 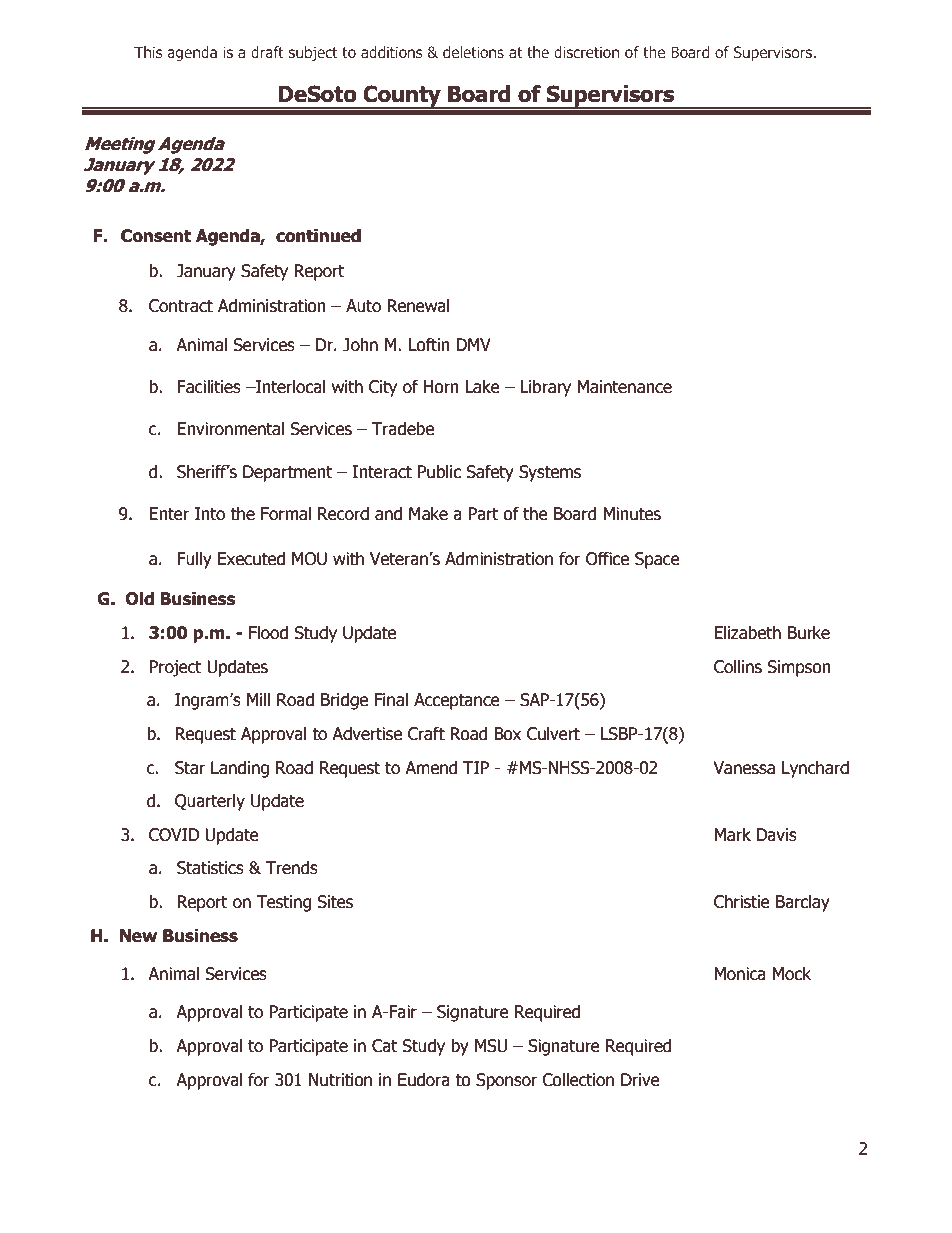 What do you see at coordinates (476, 767) in the image?
I see `TIP` at bounding box center [476, 767].
